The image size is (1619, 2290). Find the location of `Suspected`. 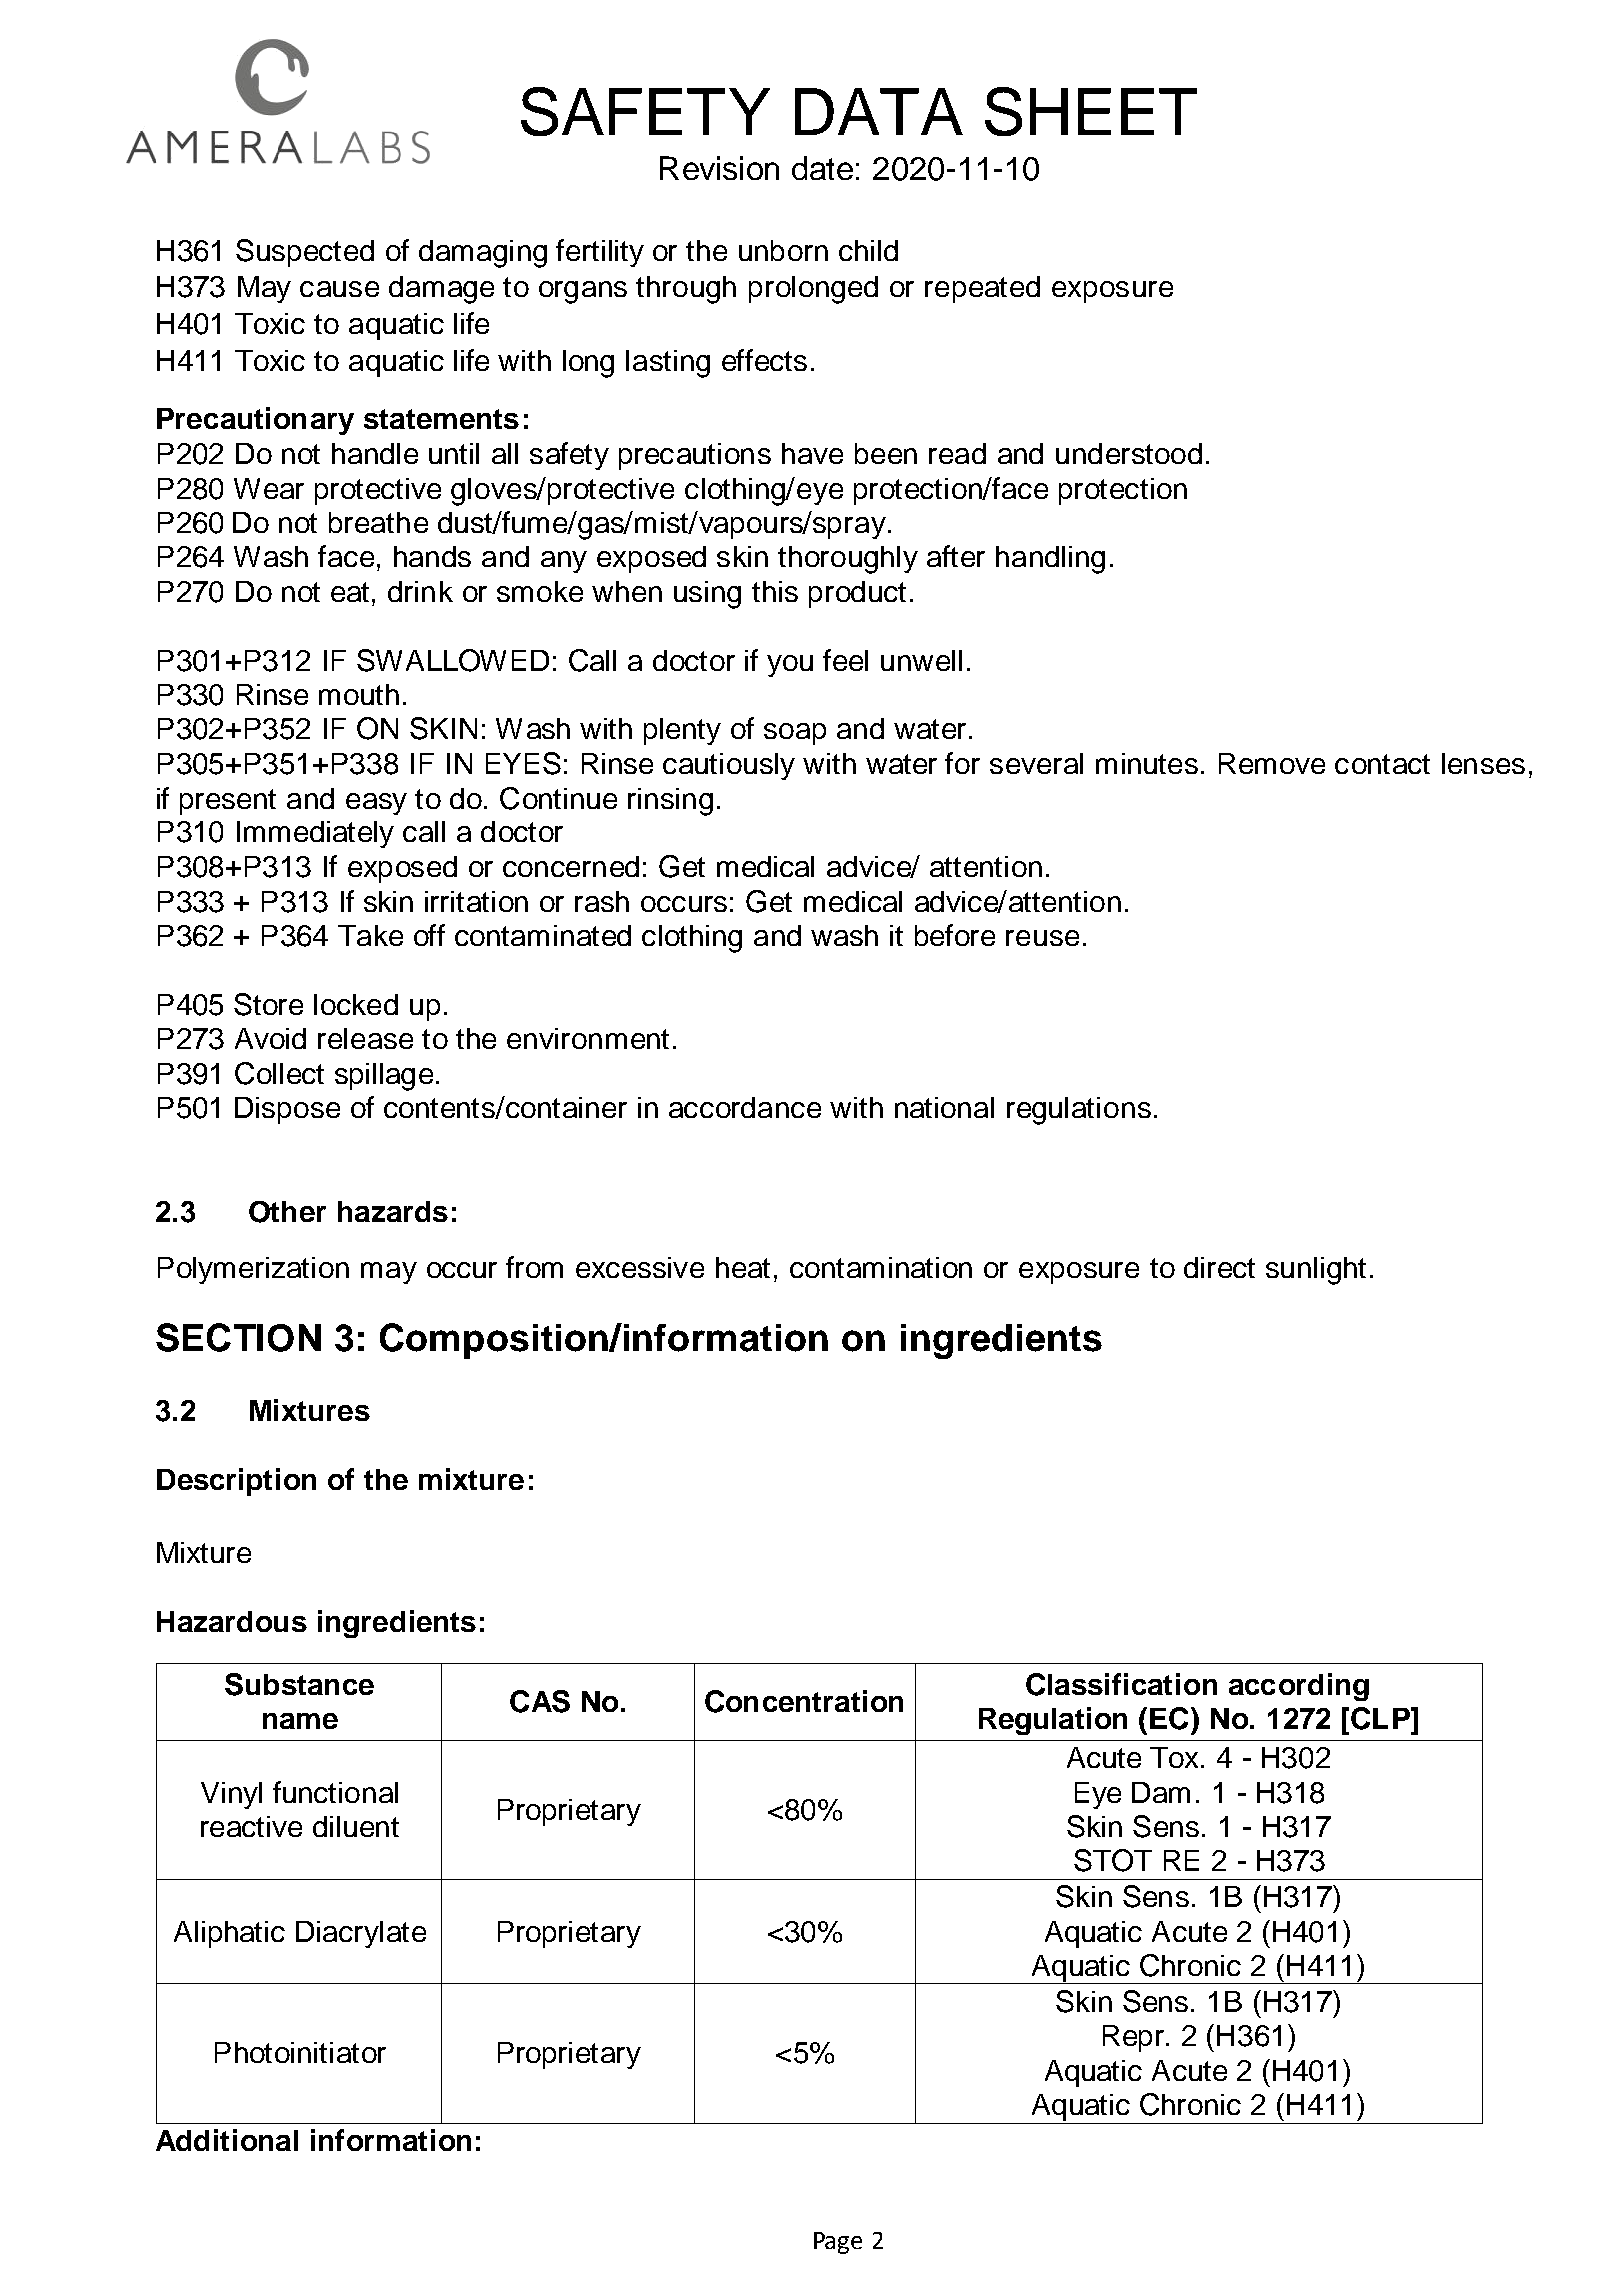

Suspected is located at coordinates (305, 253).
